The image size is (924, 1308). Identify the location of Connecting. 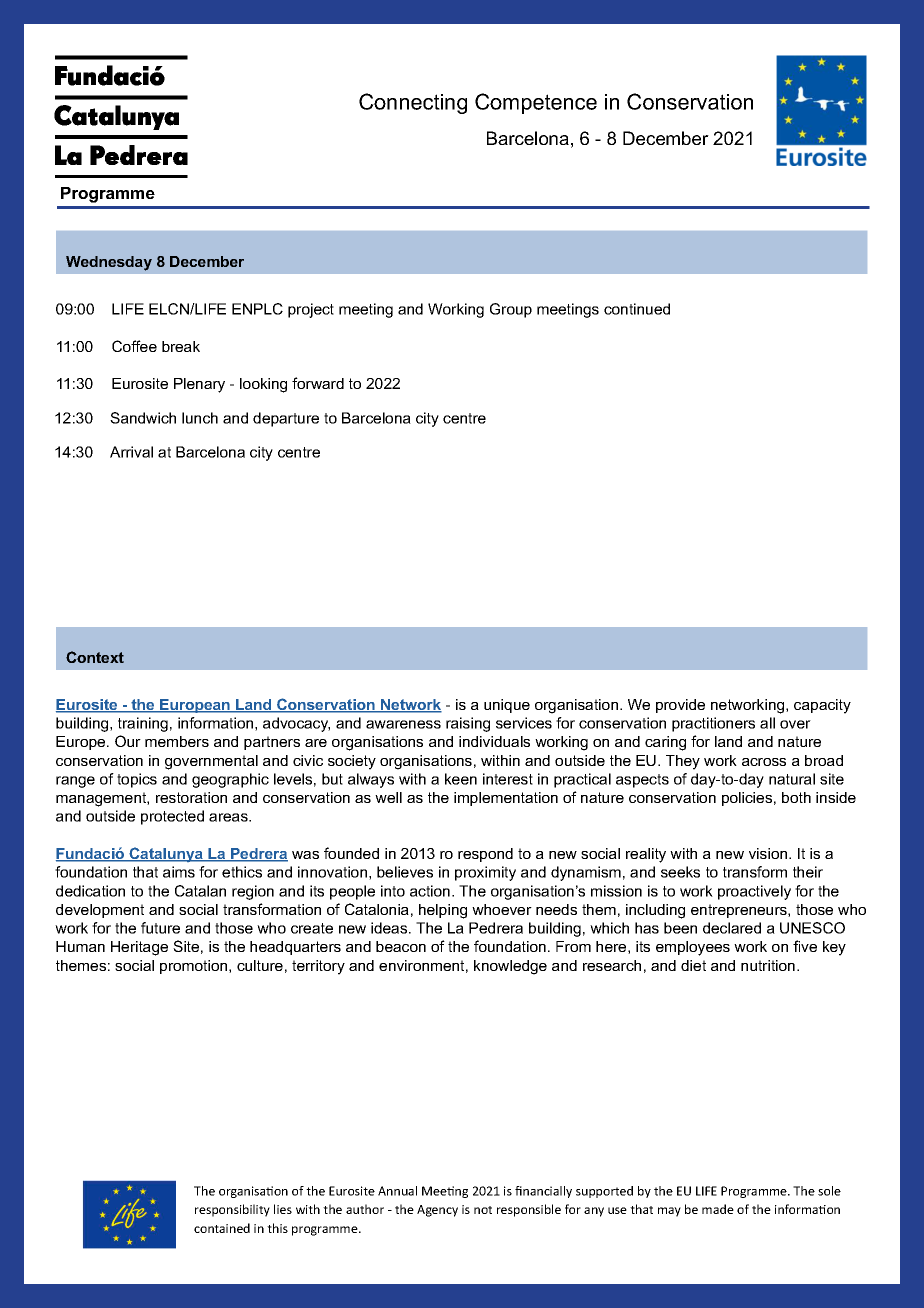
(413, 103).
